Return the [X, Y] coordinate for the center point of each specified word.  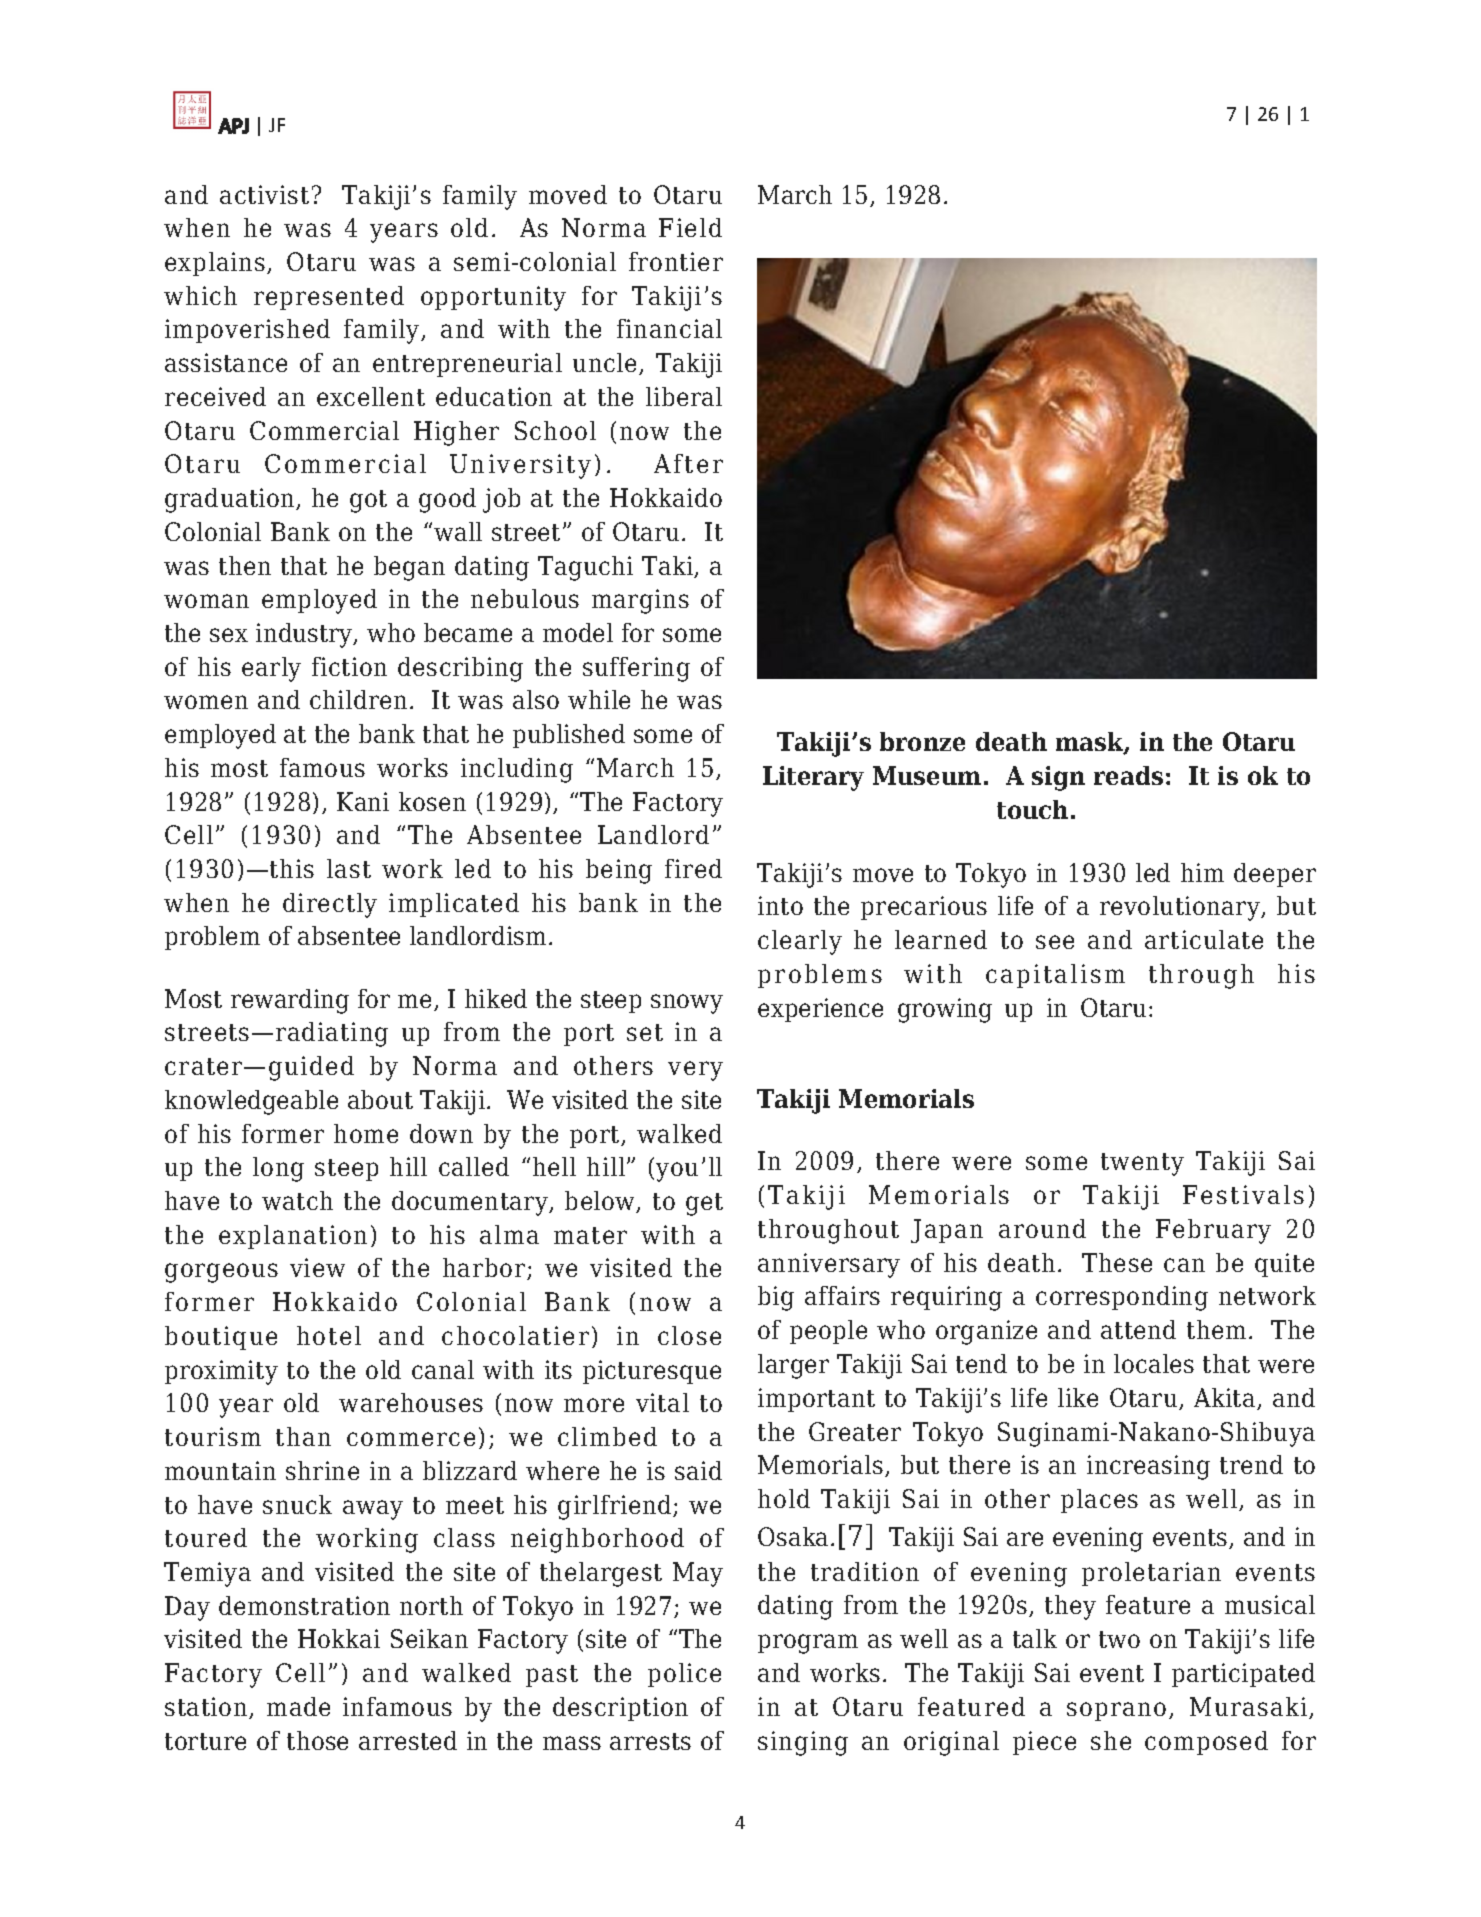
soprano [1116, 1711]
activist [264, 194]
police [684, 1675]
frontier [676, 261]
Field [690, 227]
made [298, 1706]
